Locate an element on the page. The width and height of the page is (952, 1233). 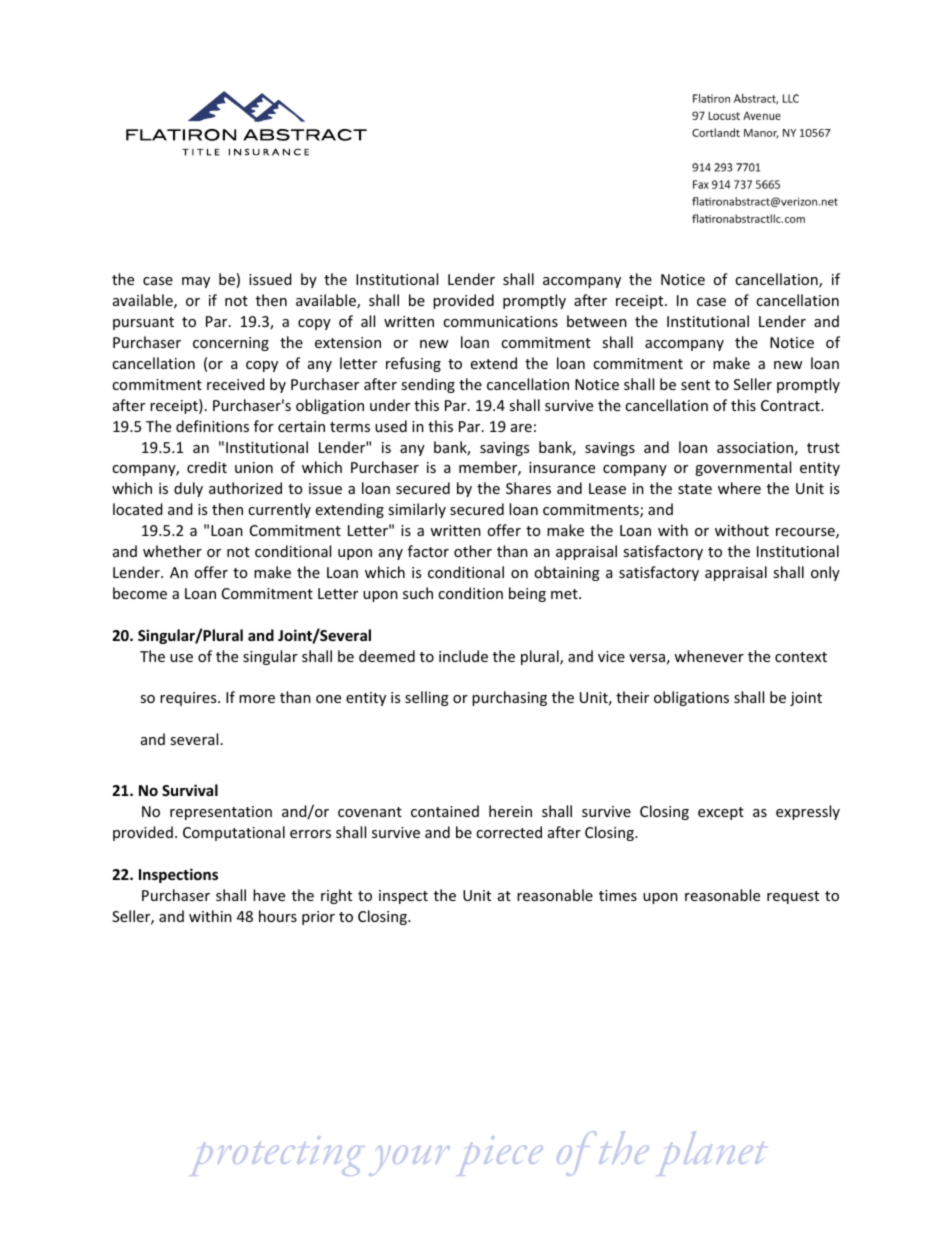
between is located at coordinates (597, 321).
